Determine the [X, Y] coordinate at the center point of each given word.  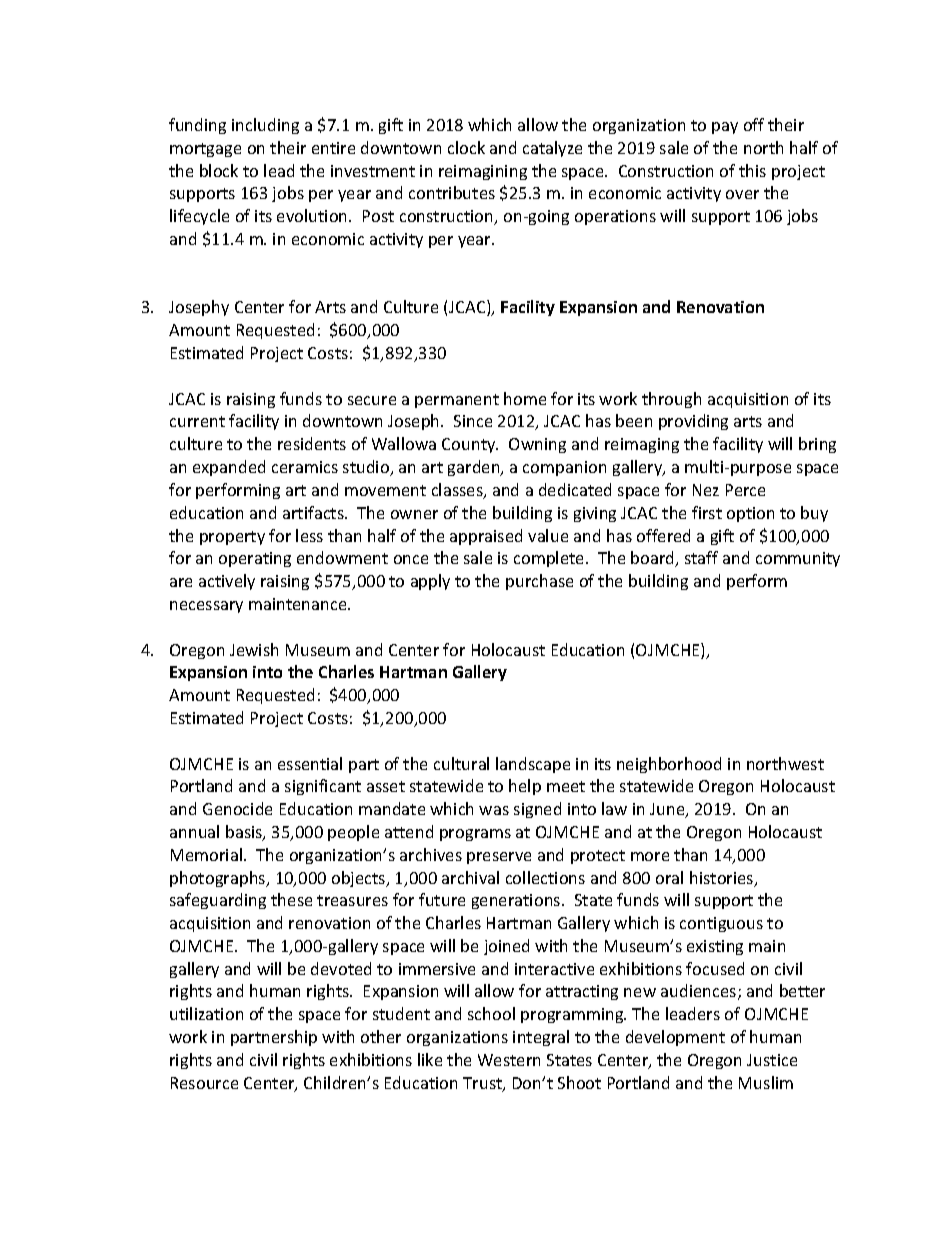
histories [723, 879]
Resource [204, 1083]
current [197, 421]
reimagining [483, 172]
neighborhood [669, 765]
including [265, 126]
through [671, 400]
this [752, 170]
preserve [499, 858]
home [525, 398]
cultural [461, 763]
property [232, 538]
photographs [219, 879]
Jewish [254, 649]
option [750, 514]
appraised [486, 537]
